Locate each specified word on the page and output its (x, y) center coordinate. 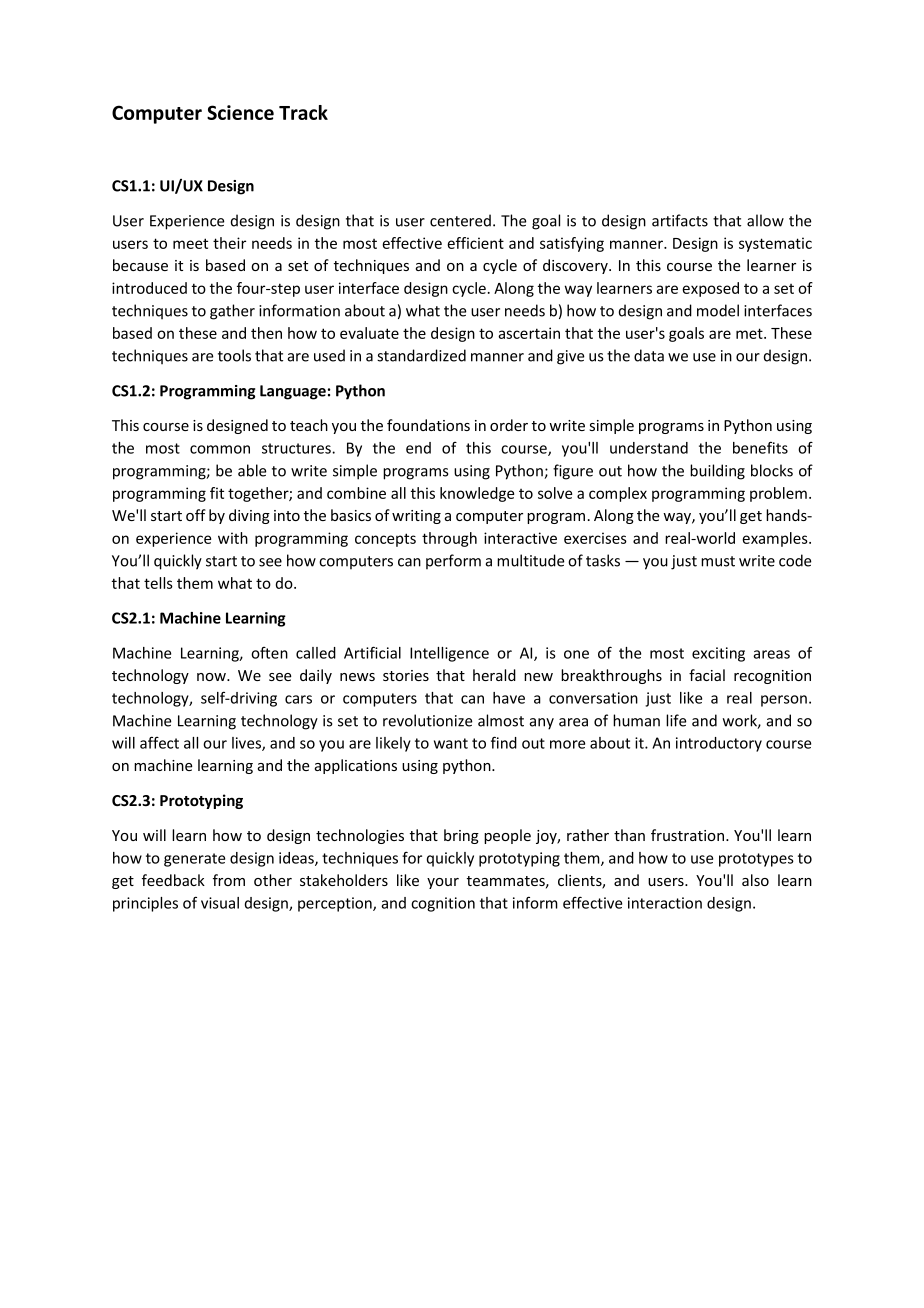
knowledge (477, 494)
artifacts (680, 220)
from (229, 880)
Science (240, 112)
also (755, 880)
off (196, 515)
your (443, 883)
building (717, 472)
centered (460, 220)
